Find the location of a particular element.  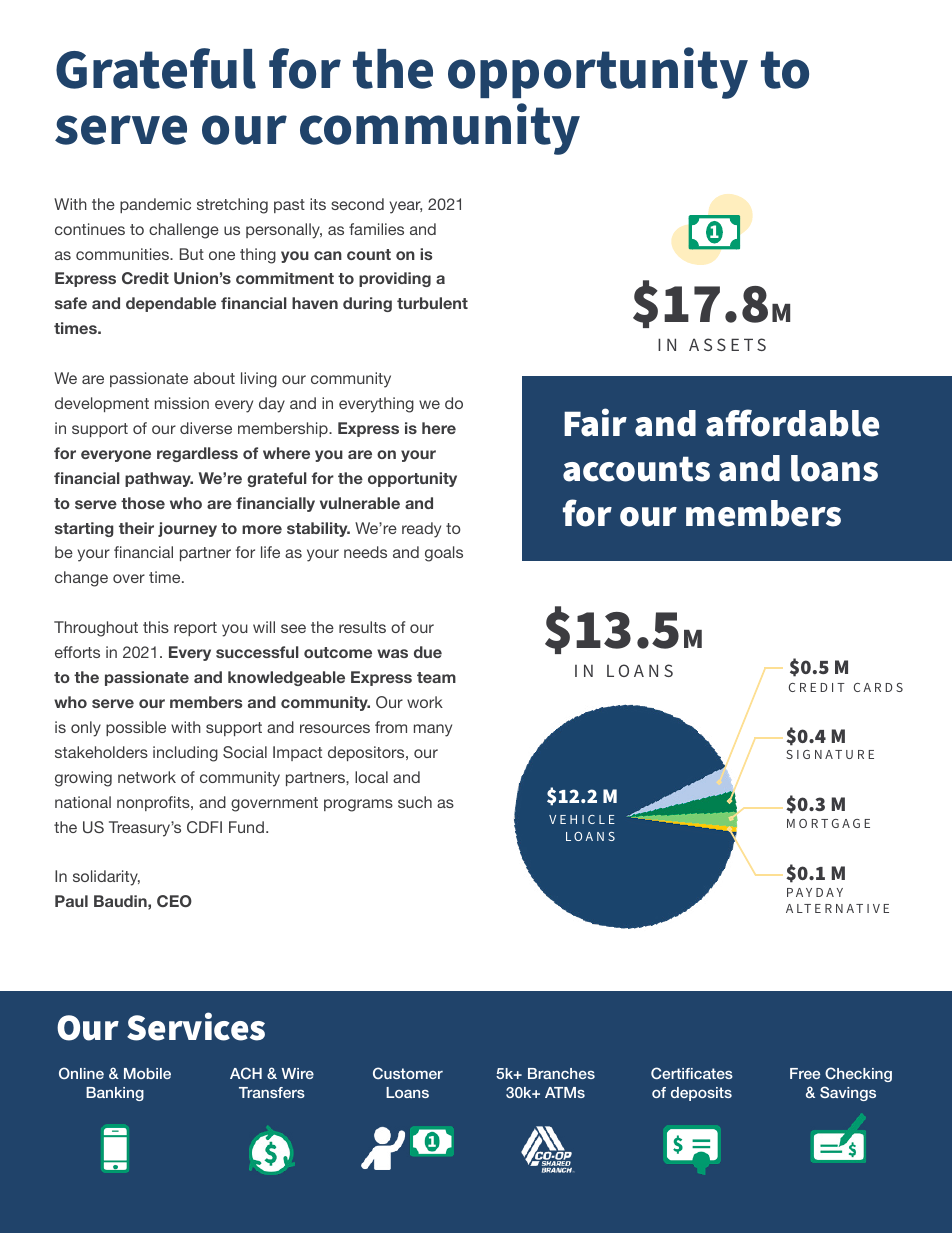

solidarity is located at coordinates (106, 878).
